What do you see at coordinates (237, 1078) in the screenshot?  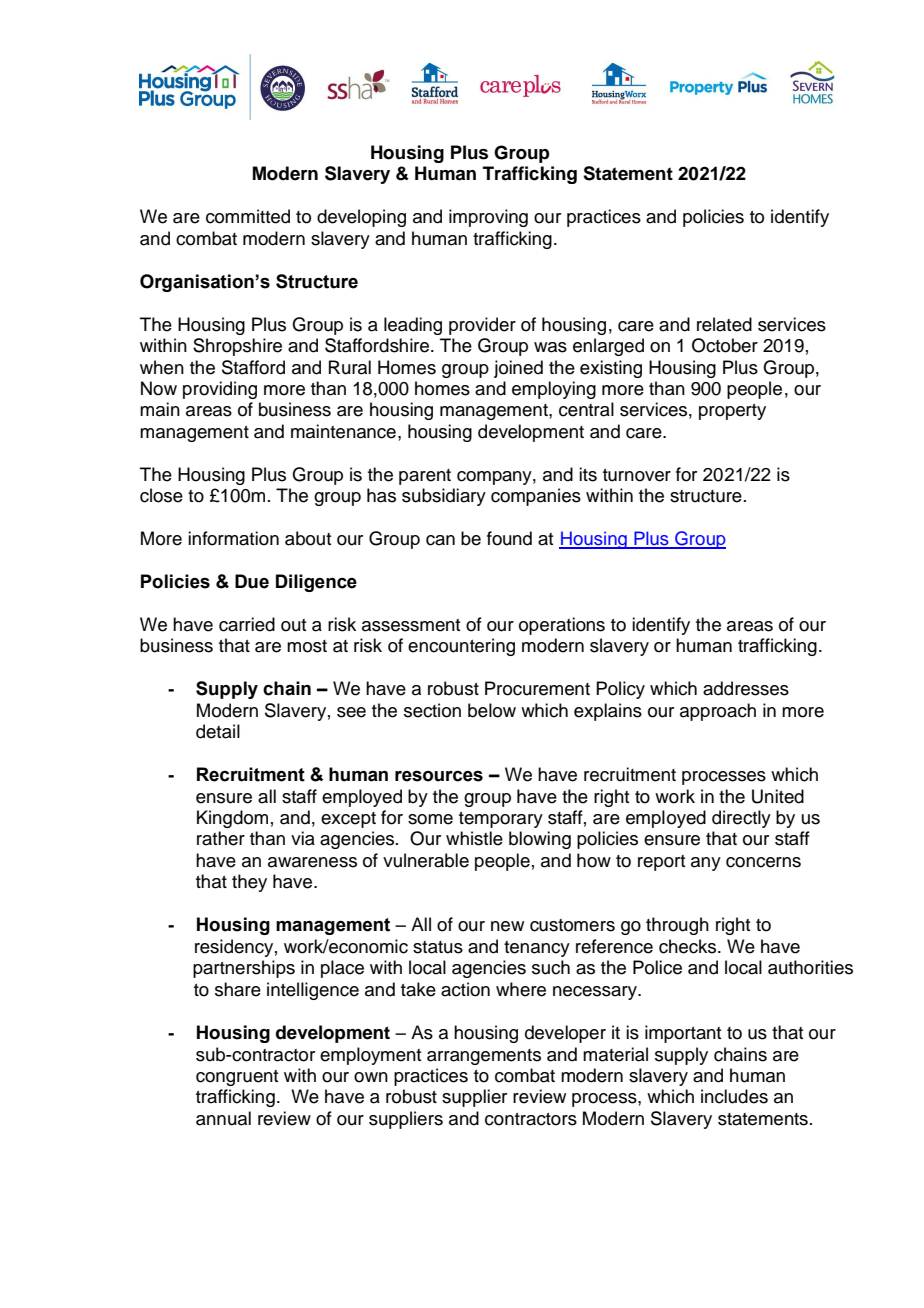 I see `congruent` at bounding box center [237, 1078].
